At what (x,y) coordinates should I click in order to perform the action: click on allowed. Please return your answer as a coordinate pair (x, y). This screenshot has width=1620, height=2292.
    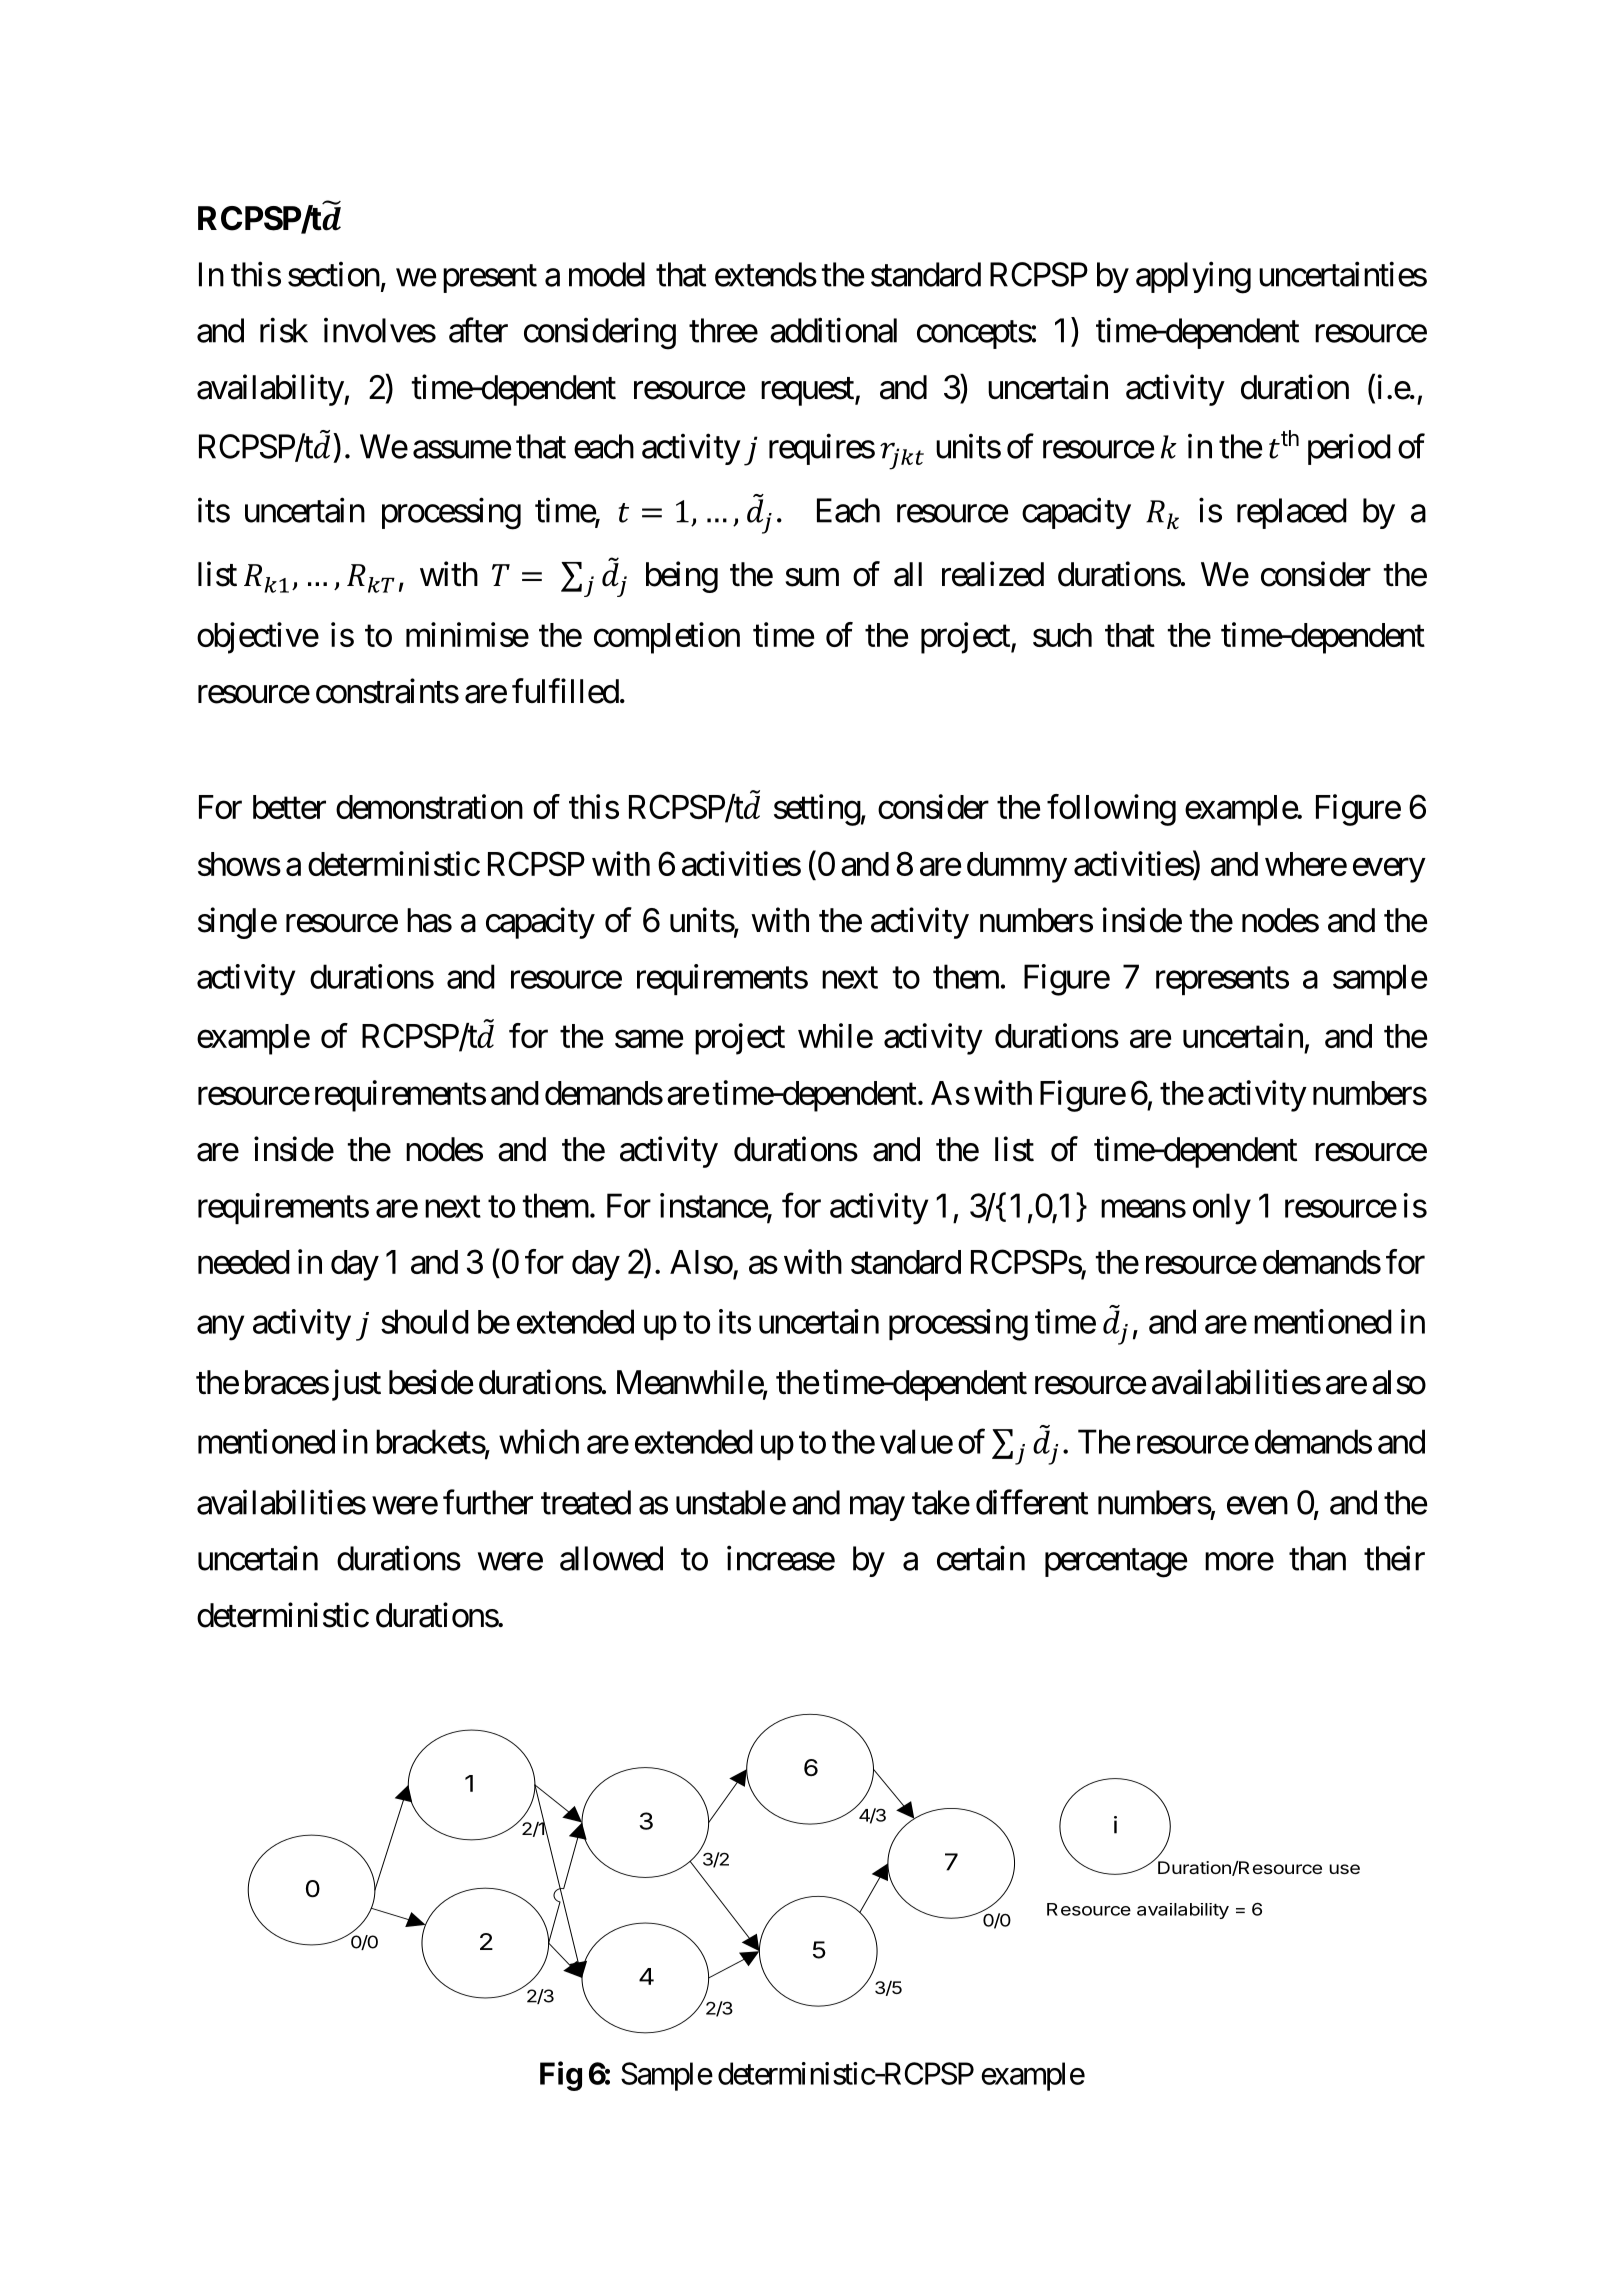
    Looking at the image, I should click on (611, 1558).
